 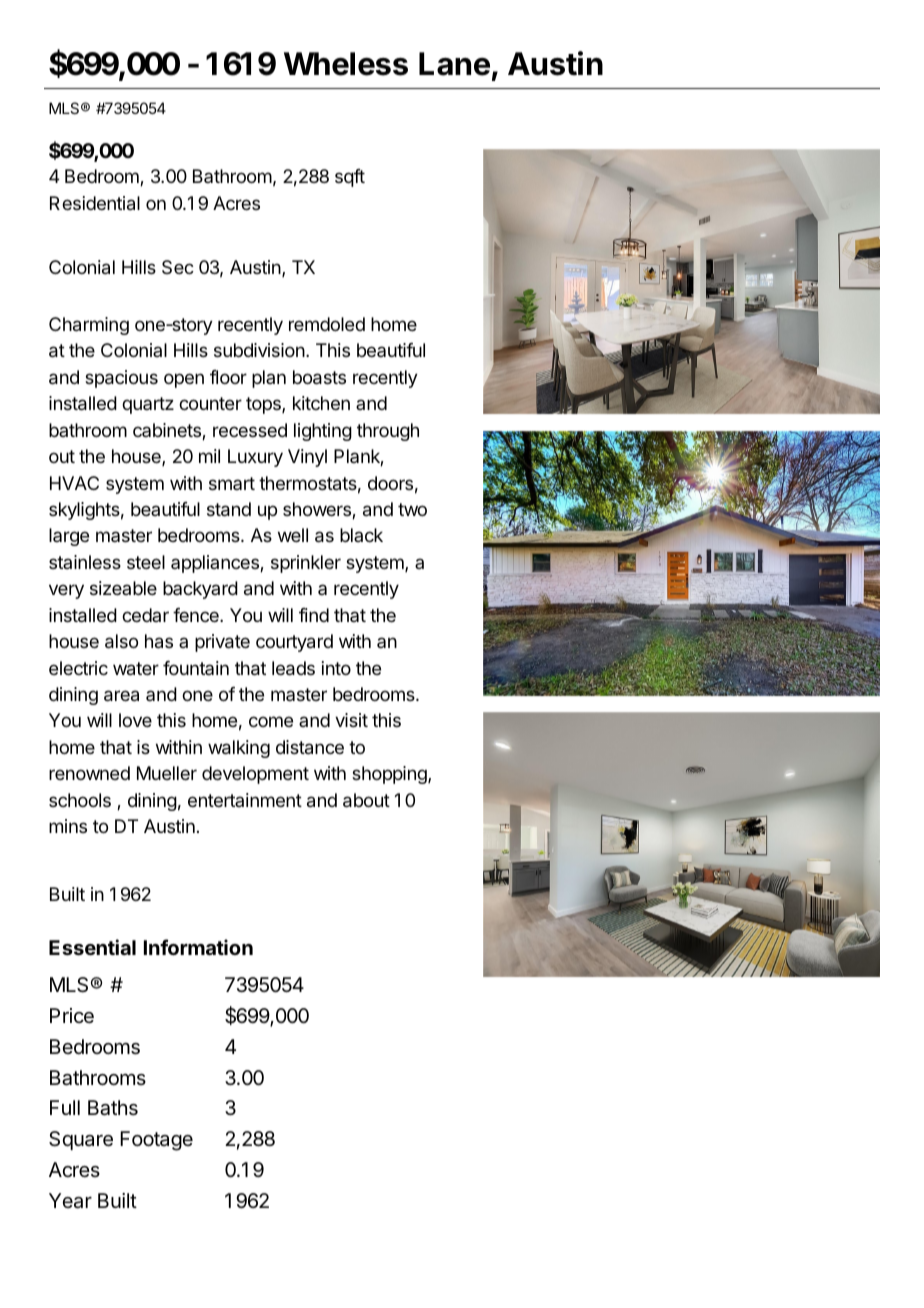 I want to click on come, so click(x=271, y=721).
